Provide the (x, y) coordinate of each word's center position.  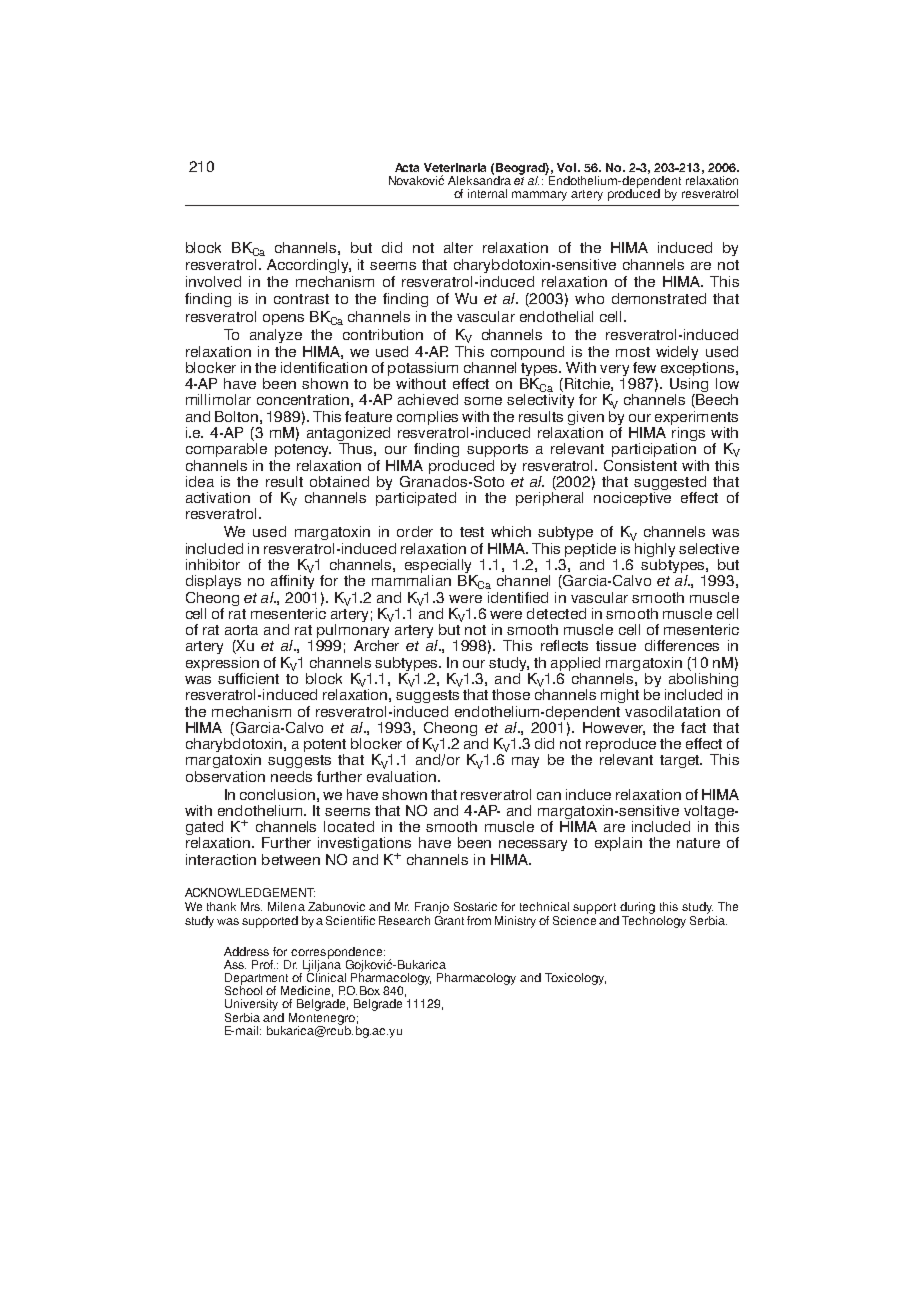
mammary (539, 196)
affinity (292, 580)
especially (438, 567)
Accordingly (309, 266)
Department (257, 980)
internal (487, 193)
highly (654, 548)
